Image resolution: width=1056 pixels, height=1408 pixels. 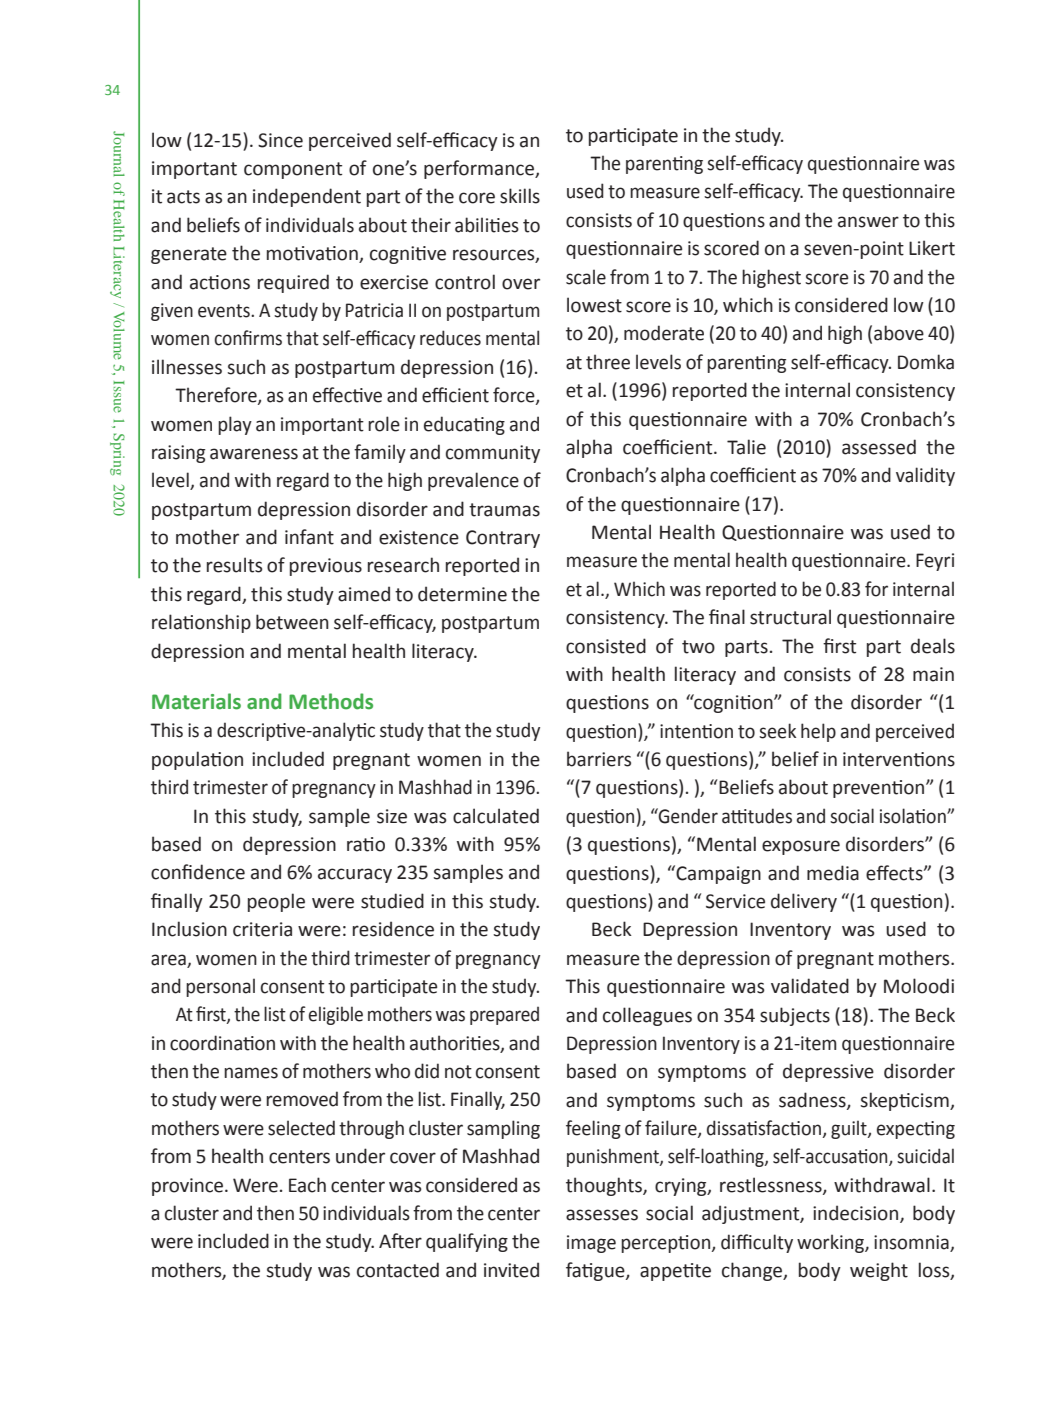 What do you see at coordinates (520, 196) in the screenshot?
I see `skills` at bounding box center [520, 196].
